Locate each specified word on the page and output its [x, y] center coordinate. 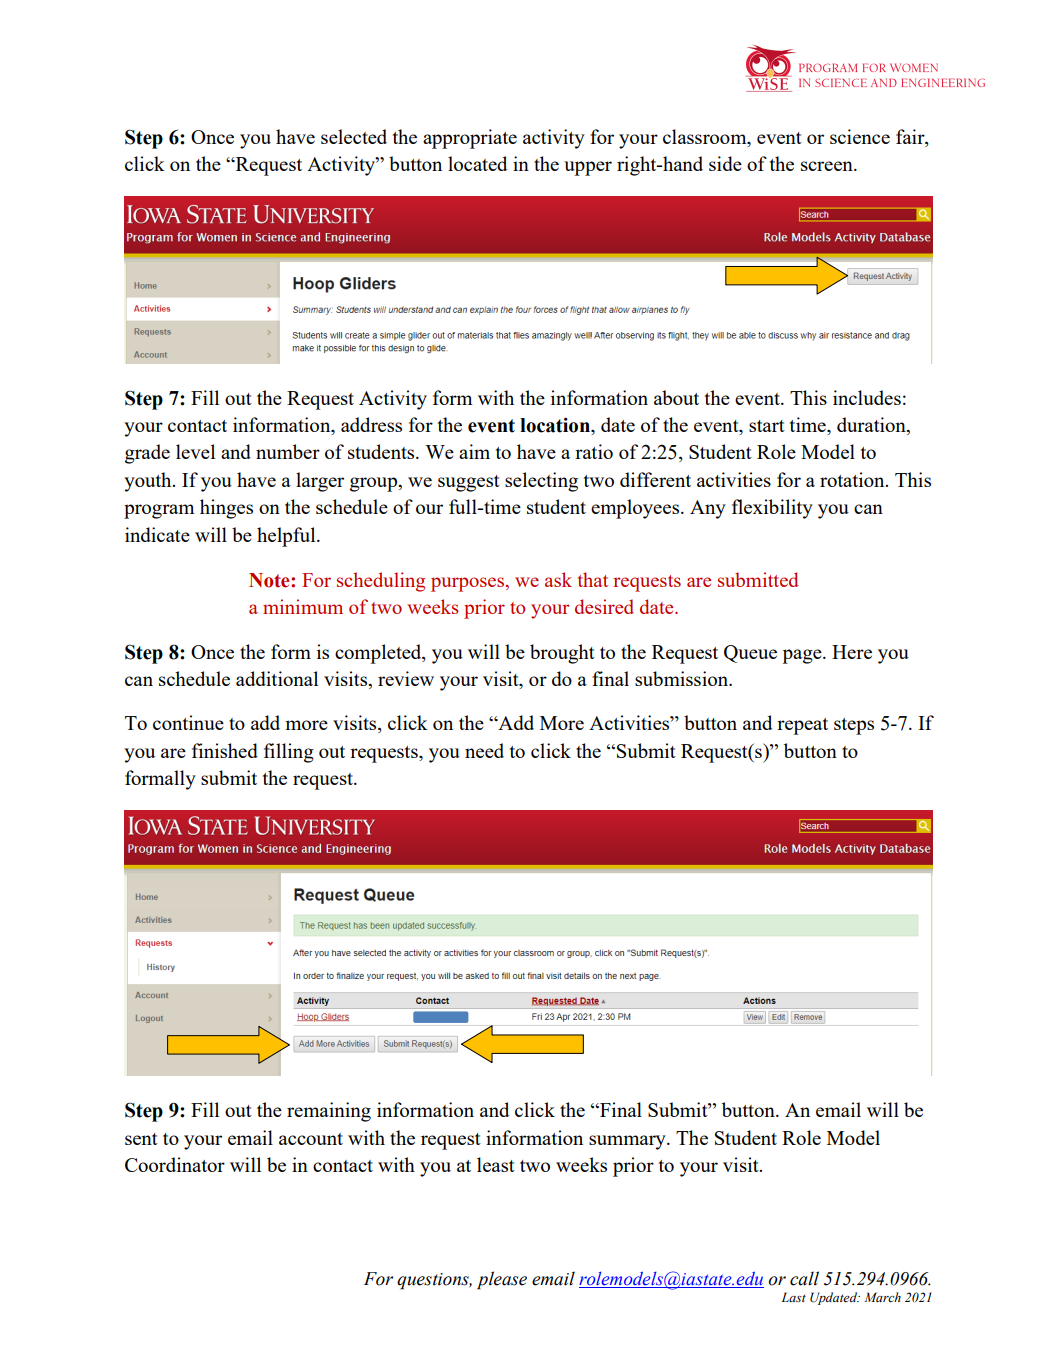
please [502, 1280]
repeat [802, 726]
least [496, 1164]
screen [828, 166]
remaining [329, 1112]
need [484, 750]
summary [628, 1142]
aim [474, 451]
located [477, 163]
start [767, 426]
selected [354, 136]
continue [188, 722]
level [195, 451]
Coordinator [175, 1164]
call [804, 1278]
